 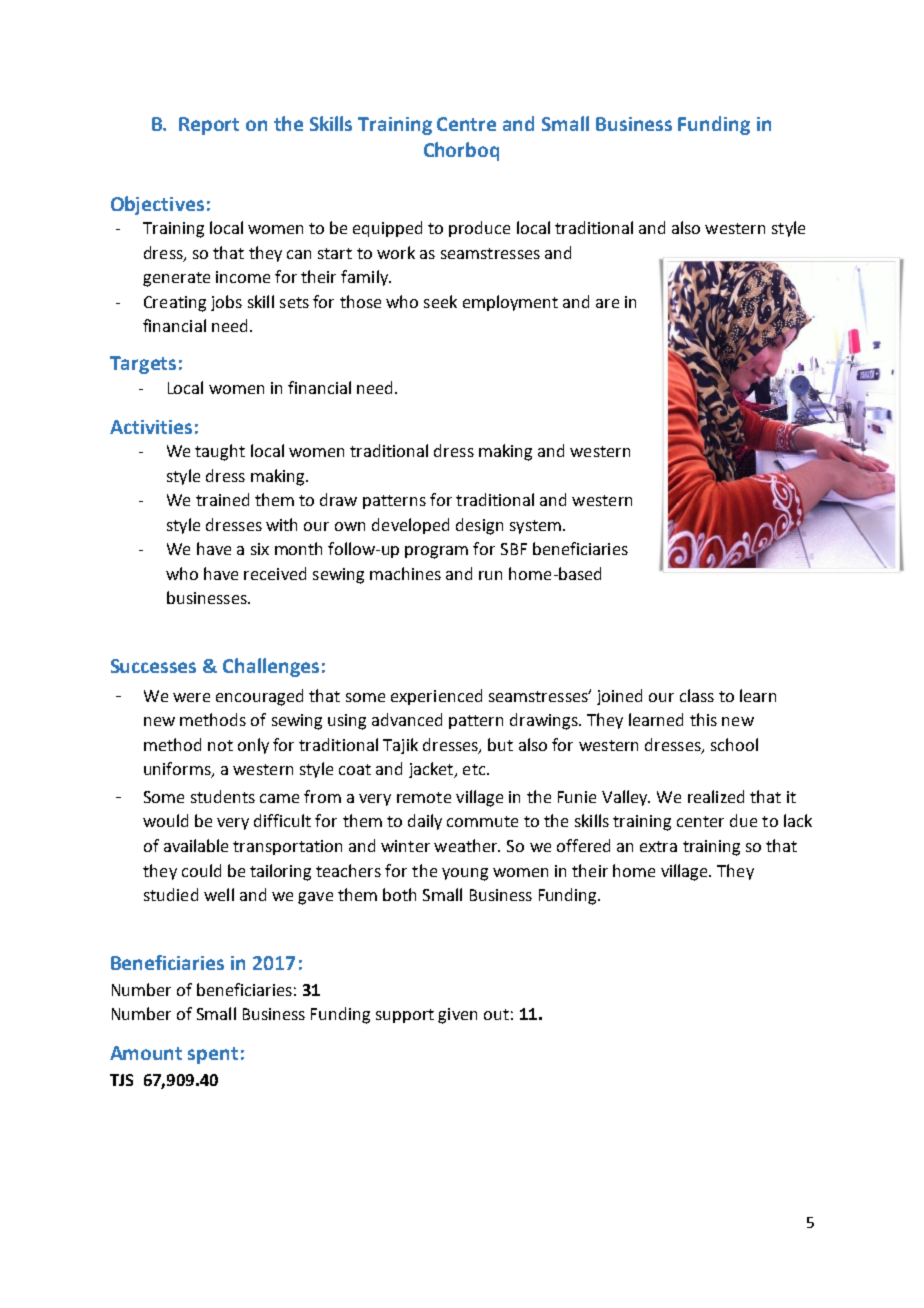 What do you see at coordinates (213, 1055) in the page?
I see `spent` at bounding box center [213, 1055].
